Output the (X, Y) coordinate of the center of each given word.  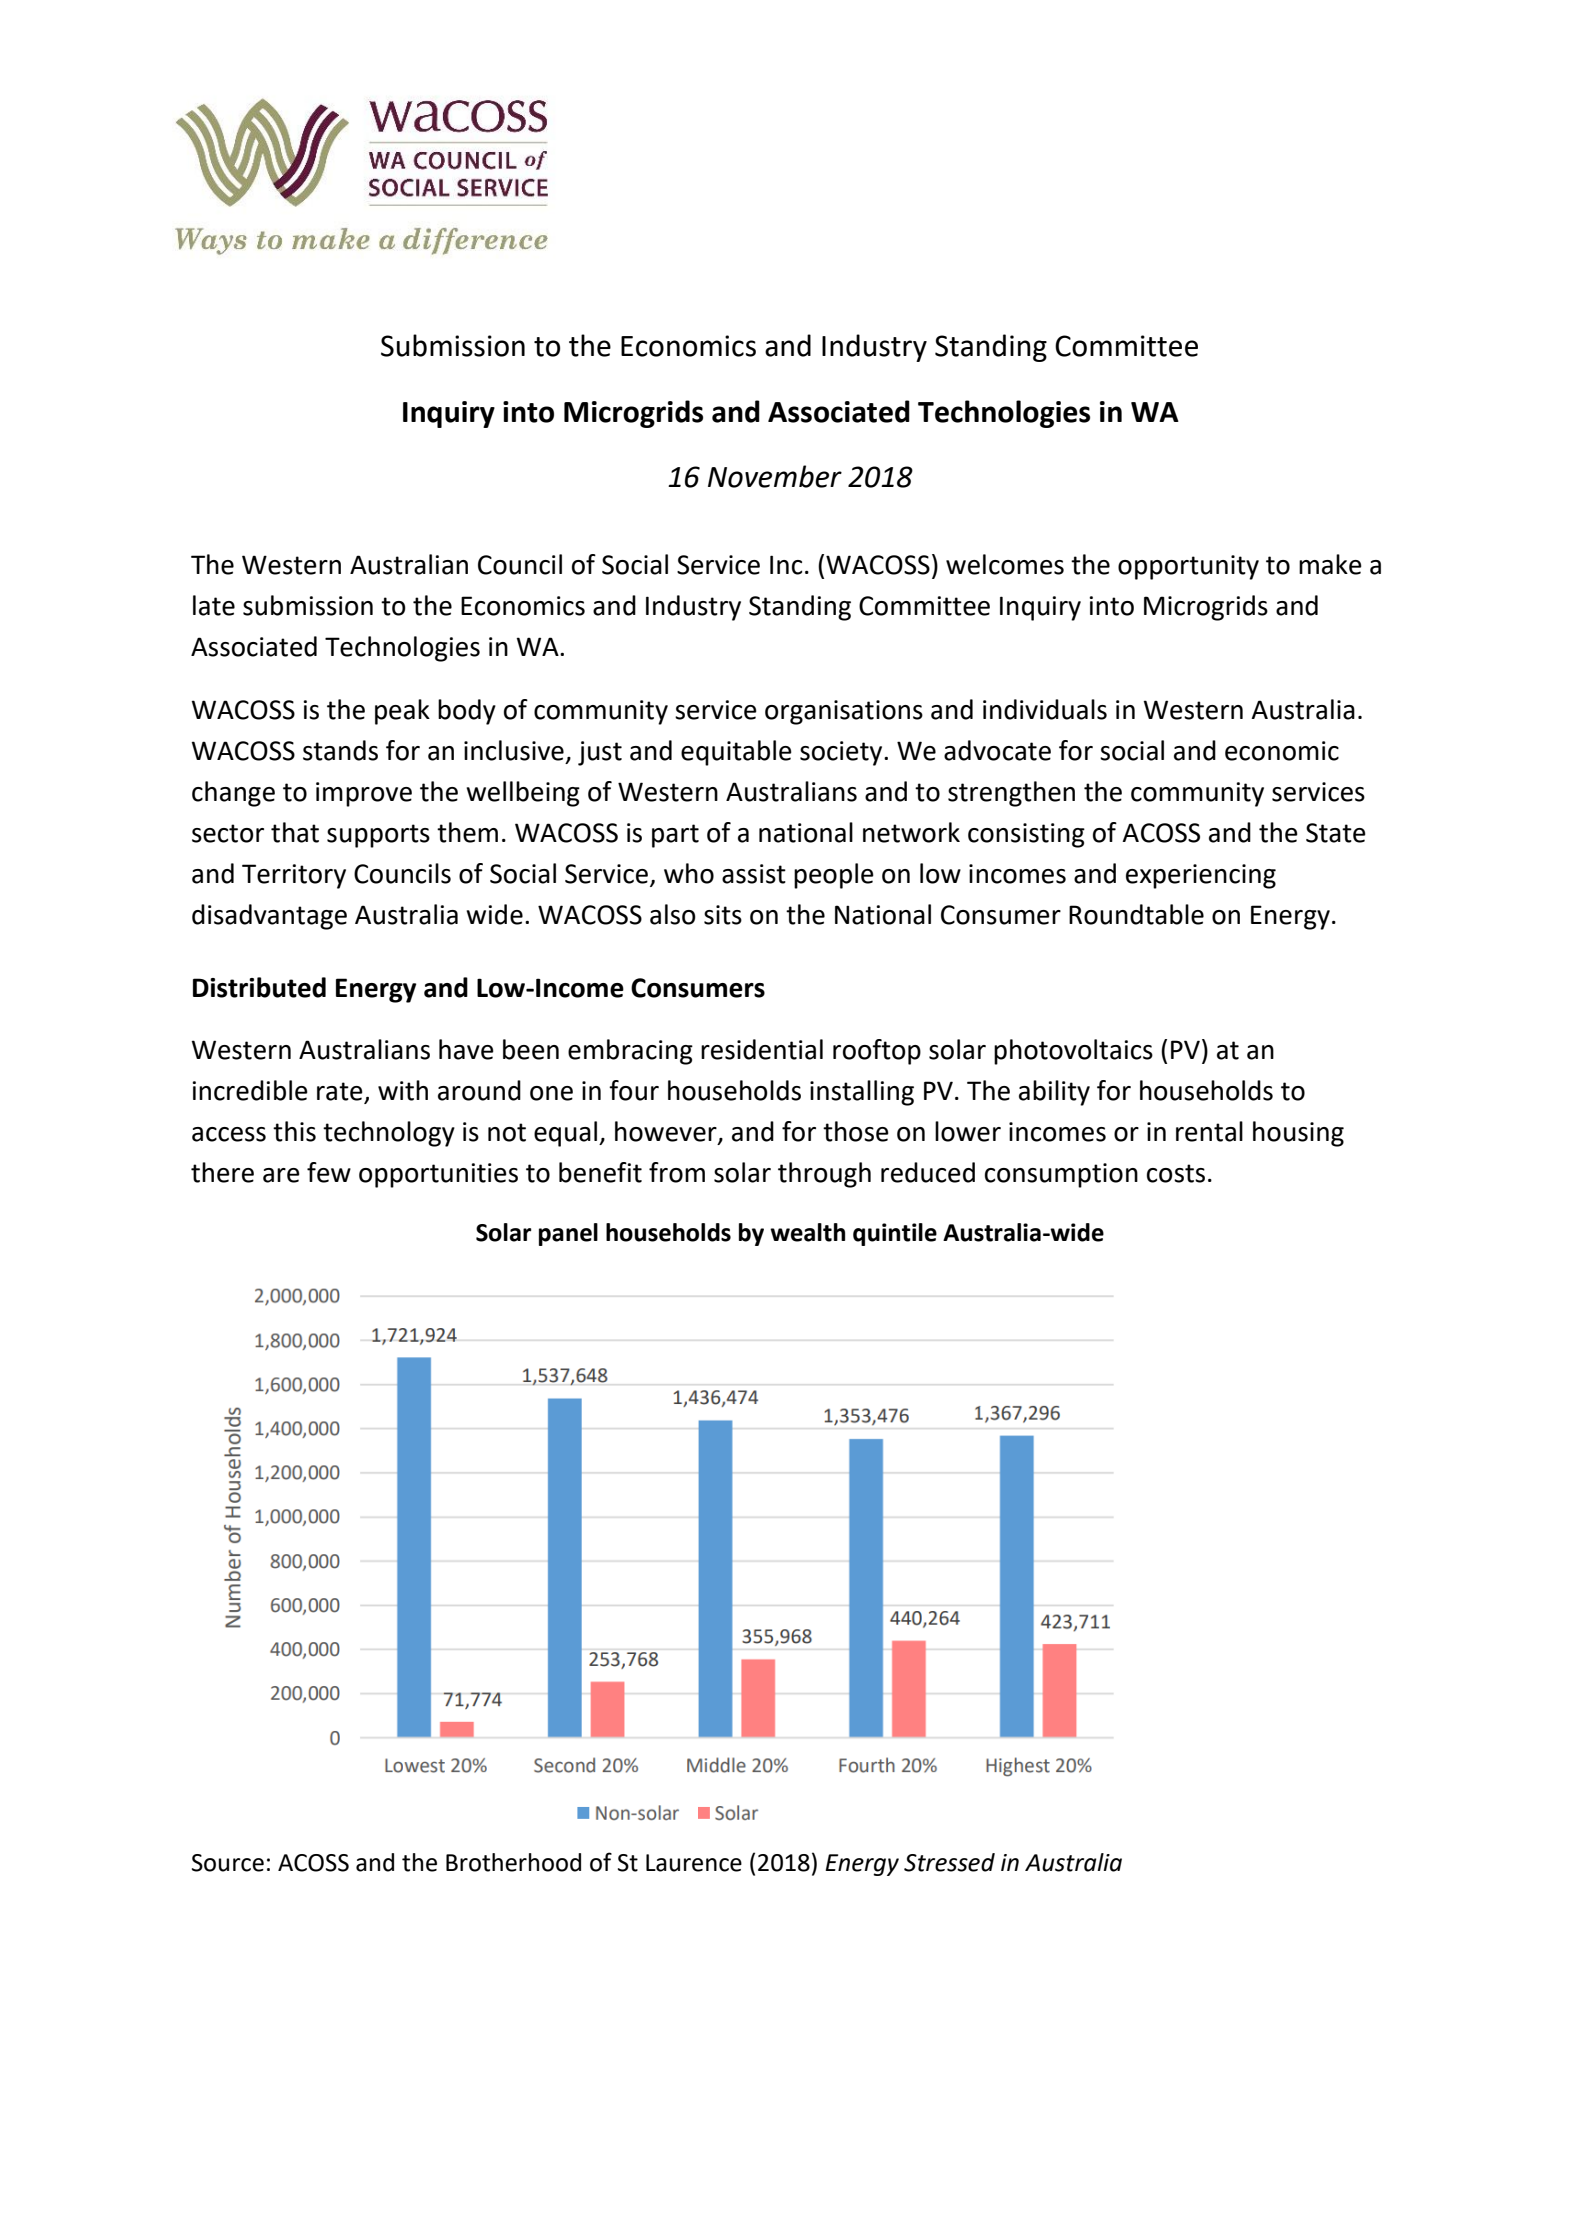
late (214, 605)
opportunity (1188, 567)
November (775, 476)
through (824, 1175)
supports (378, 836)
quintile (895, 1234)
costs (1176, 1173)
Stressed (949, 1862)
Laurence (694, 1863)
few (329, 1172)
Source (228, 1863)
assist (754, 874)
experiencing (1201, 876)
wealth (807, 1232)
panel (568, 1234)
